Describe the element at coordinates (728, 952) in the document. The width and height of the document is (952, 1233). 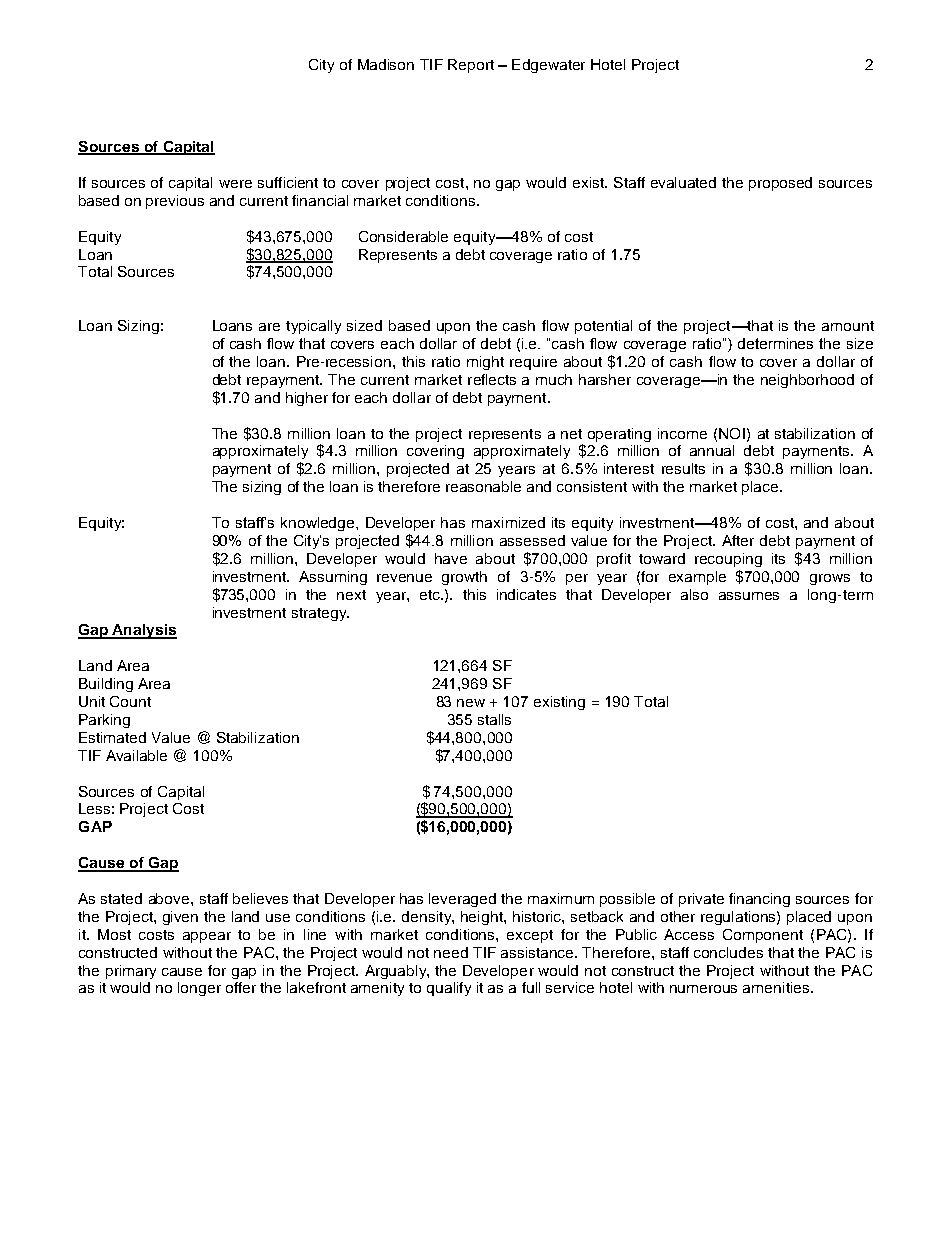
I see `concludes` at that location.
